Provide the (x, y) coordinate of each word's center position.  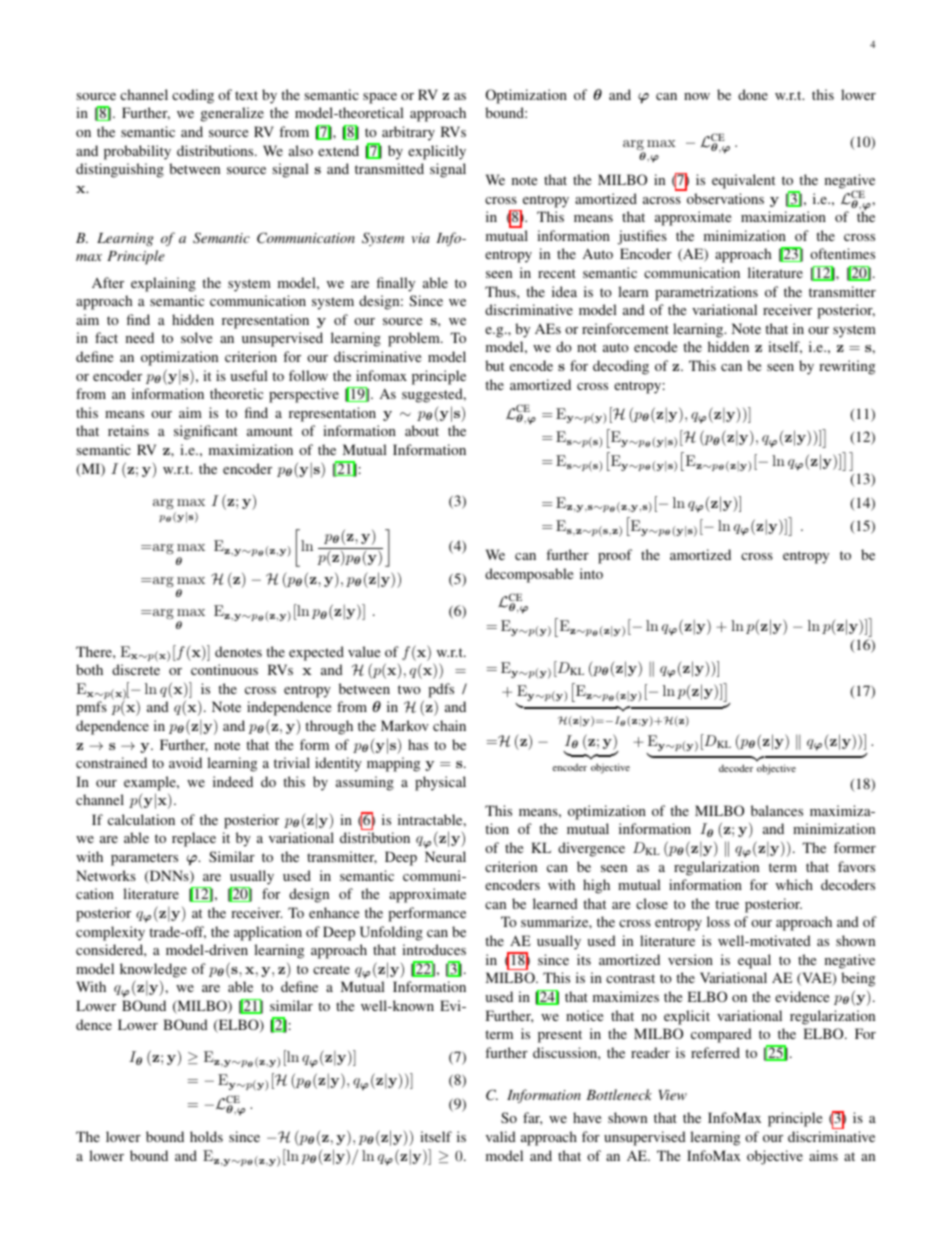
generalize (232, 114)
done (753, 94)
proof (615, 556)
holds (206, 1136)
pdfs (441, 690)
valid (501, 1136)
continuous (224, 669)
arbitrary (408, 133)
